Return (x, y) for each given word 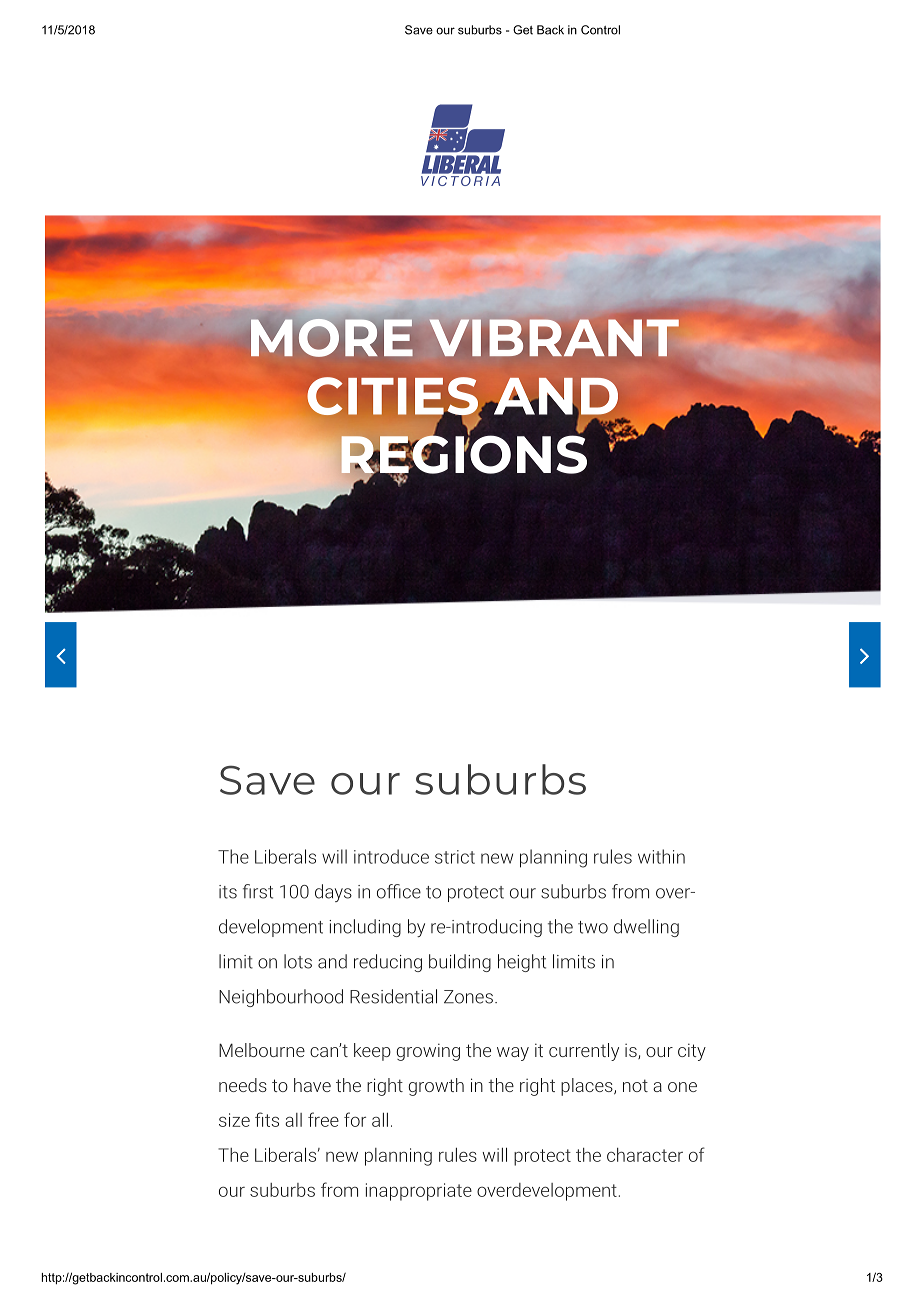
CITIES (393, 397)
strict (455, 857)
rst (263, 892)
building (460, 963)
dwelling (646, 928)
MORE (332, 338)
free (323, 1119)
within (661, 856)
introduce (391, 856)
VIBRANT (554, 337)
